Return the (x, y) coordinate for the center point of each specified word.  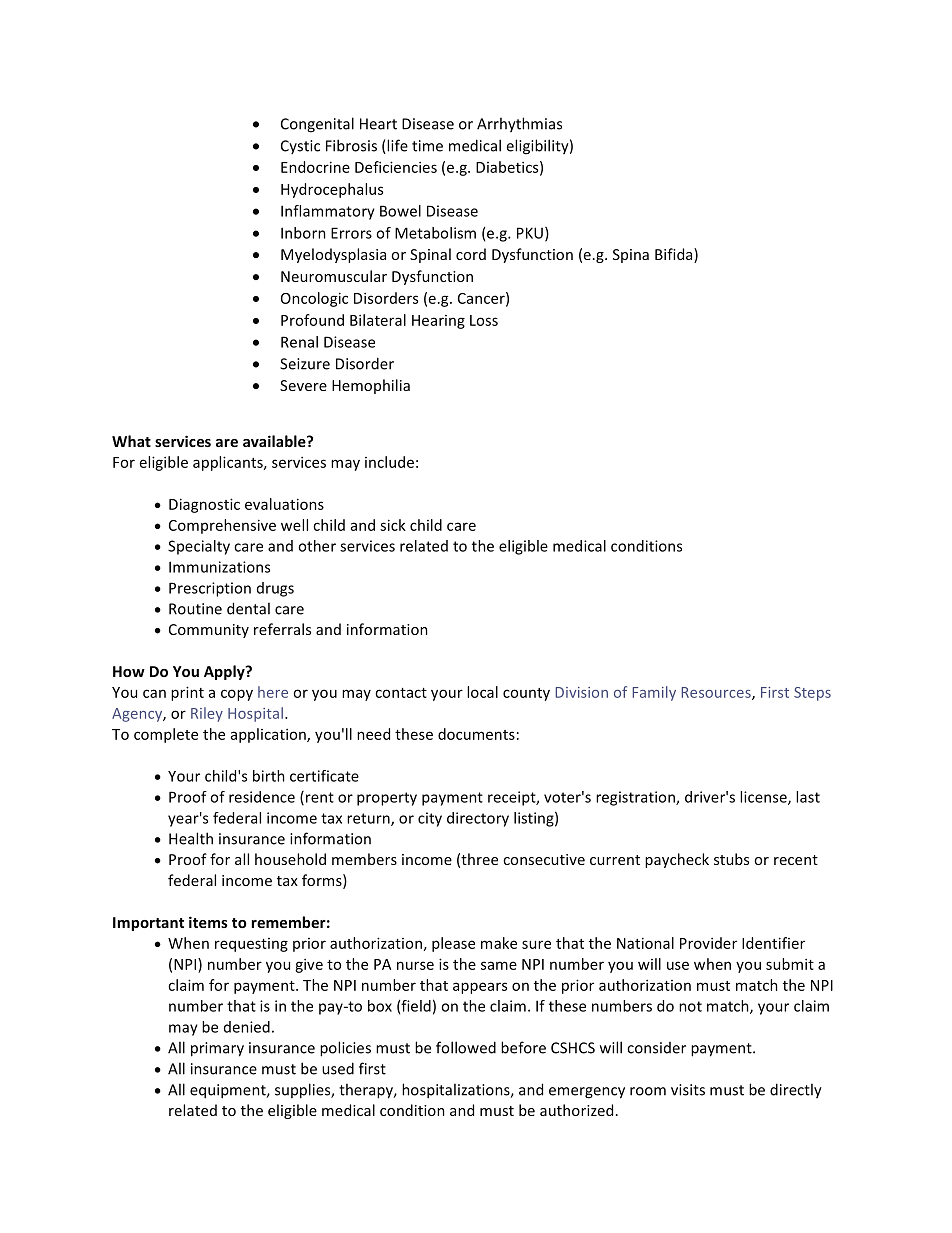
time (427, 146)
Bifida (675, 255)
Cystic (300, 147)
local (482, 692)
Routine (195, 609)
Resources (717, 693)
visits (688, 1090)
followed (466, 1047)
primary (217, 1049)
